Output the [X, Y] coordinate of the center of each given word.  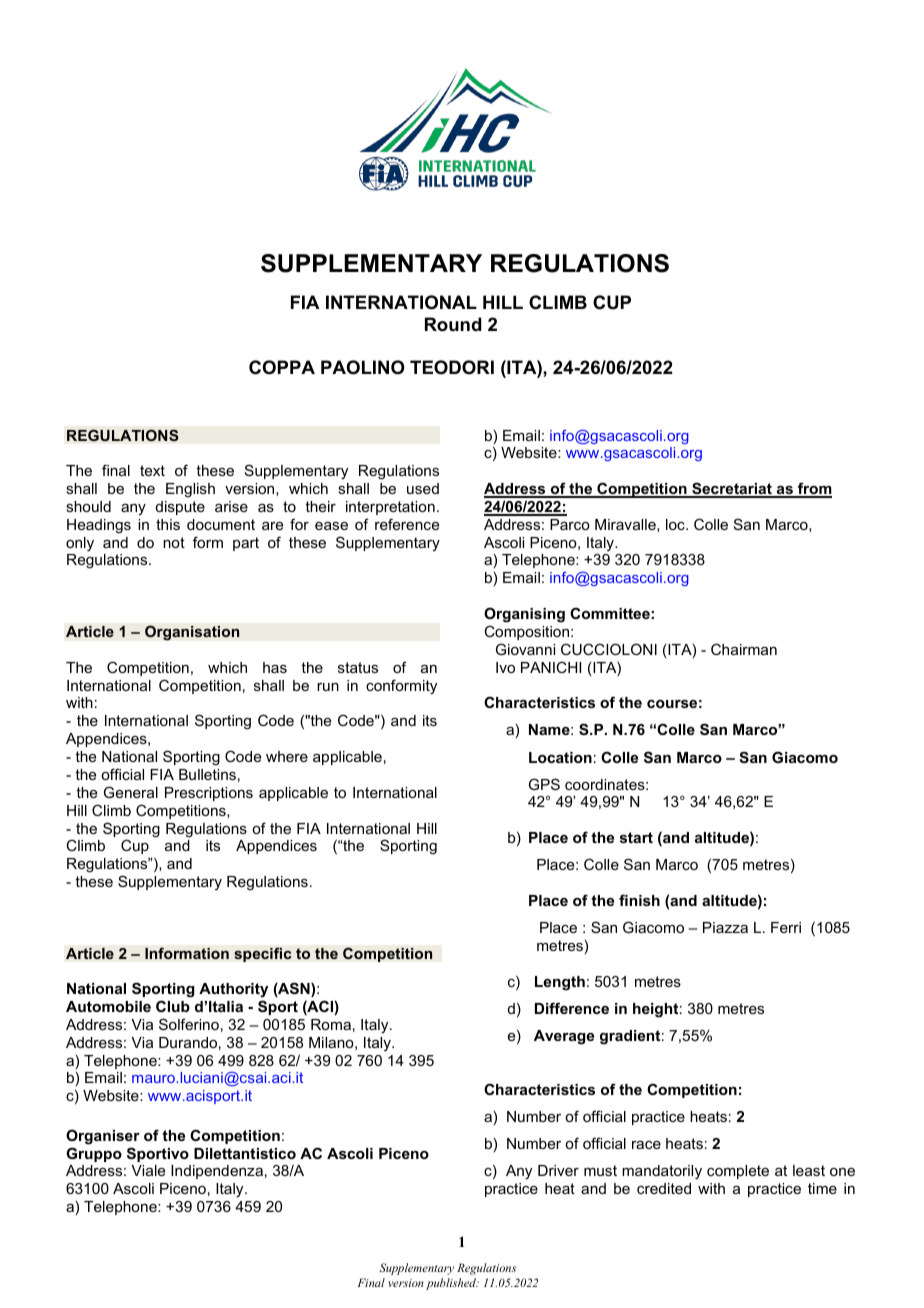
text [152, 470]
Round [453, 324]
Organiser [103, 1137]
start [636, 837]
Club [173, 1006]
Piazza [725, 927]
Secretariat [732, 489]
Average [564, 1037]
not [174, 542]
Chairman [744, 649]
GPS [544, 784]
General [131, 792]
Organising [524, 615]
